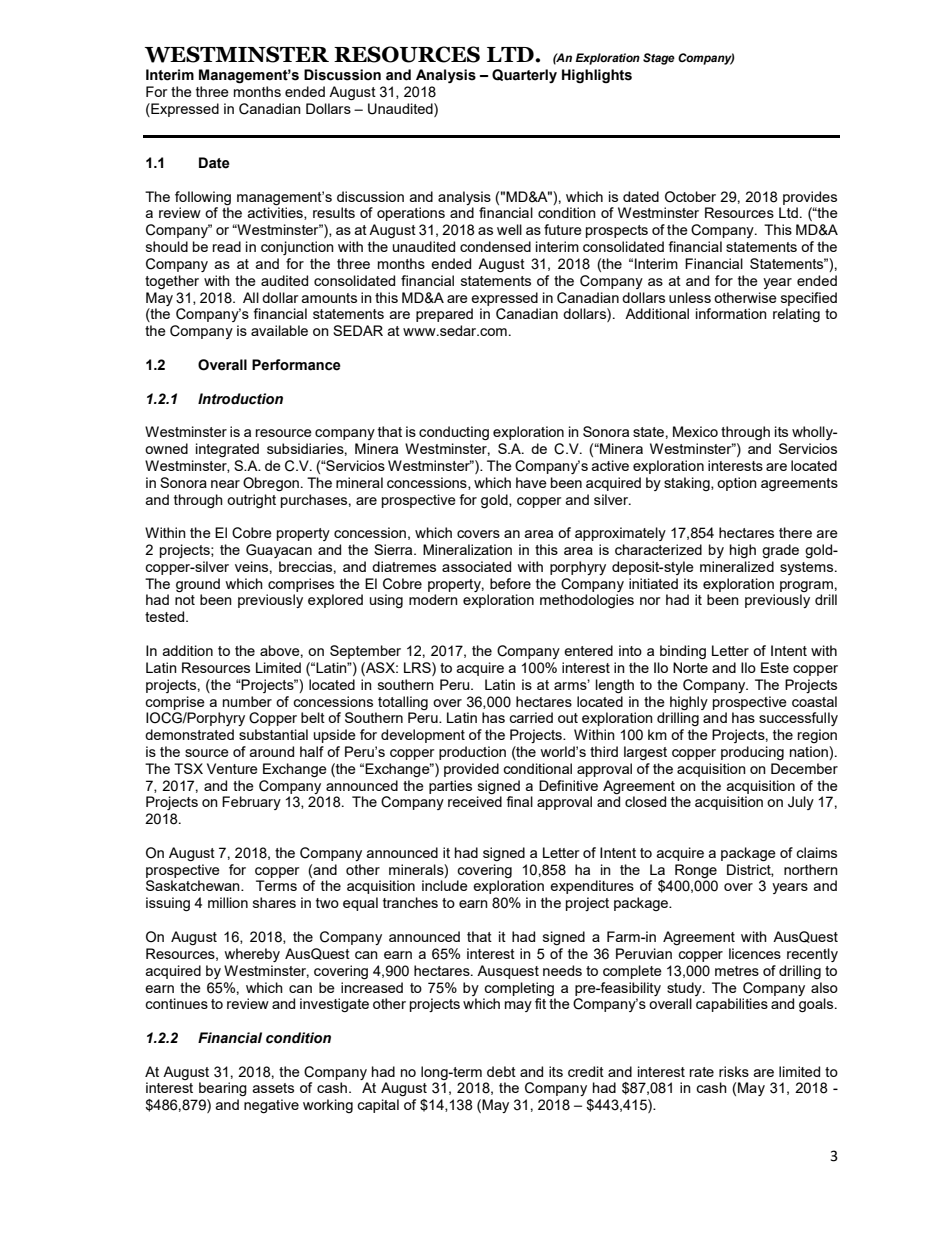  What do you see at coordinates (734, 1071) in the document?
I see `risks` at bounding box center [734, 1071].
